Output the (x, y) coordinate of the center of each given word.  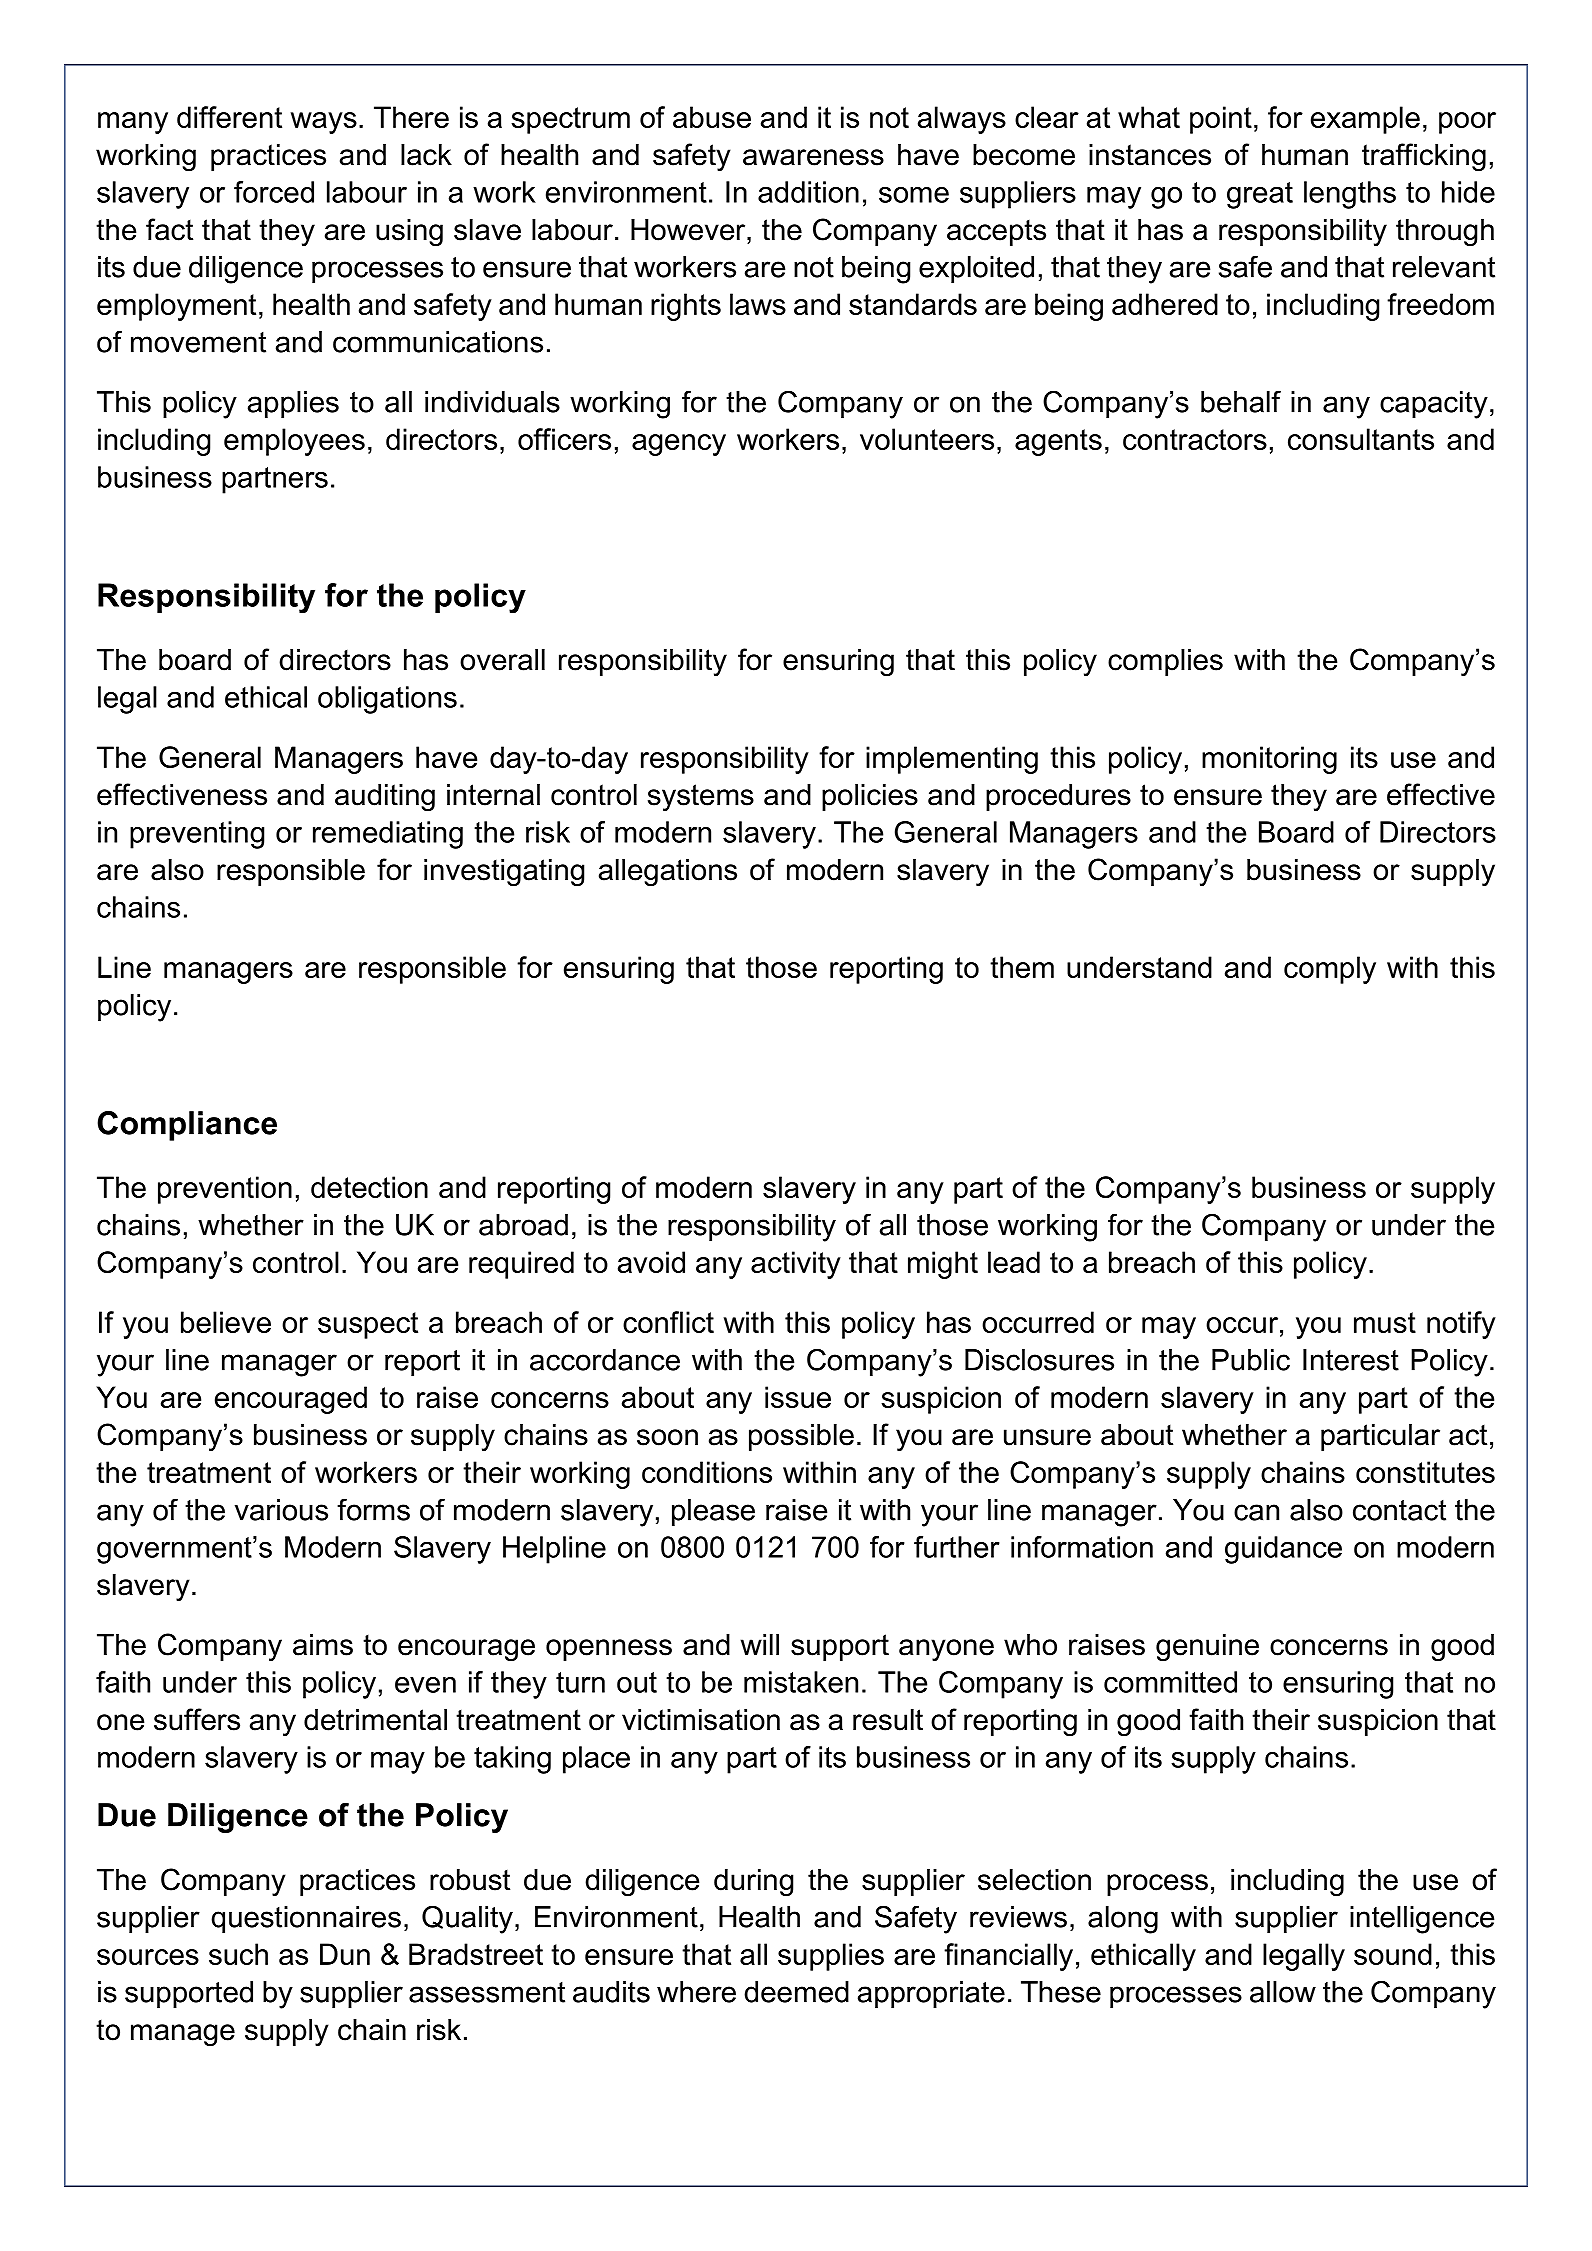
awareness (813, 157)
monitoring (1269, 760)
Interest (1351, 1360)
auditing (385, 798)
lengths (1350, 195)
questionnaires (306, 1919)
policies (870, 797)
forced (274, 192)
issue (798, 1397)
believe (226, 1322)
